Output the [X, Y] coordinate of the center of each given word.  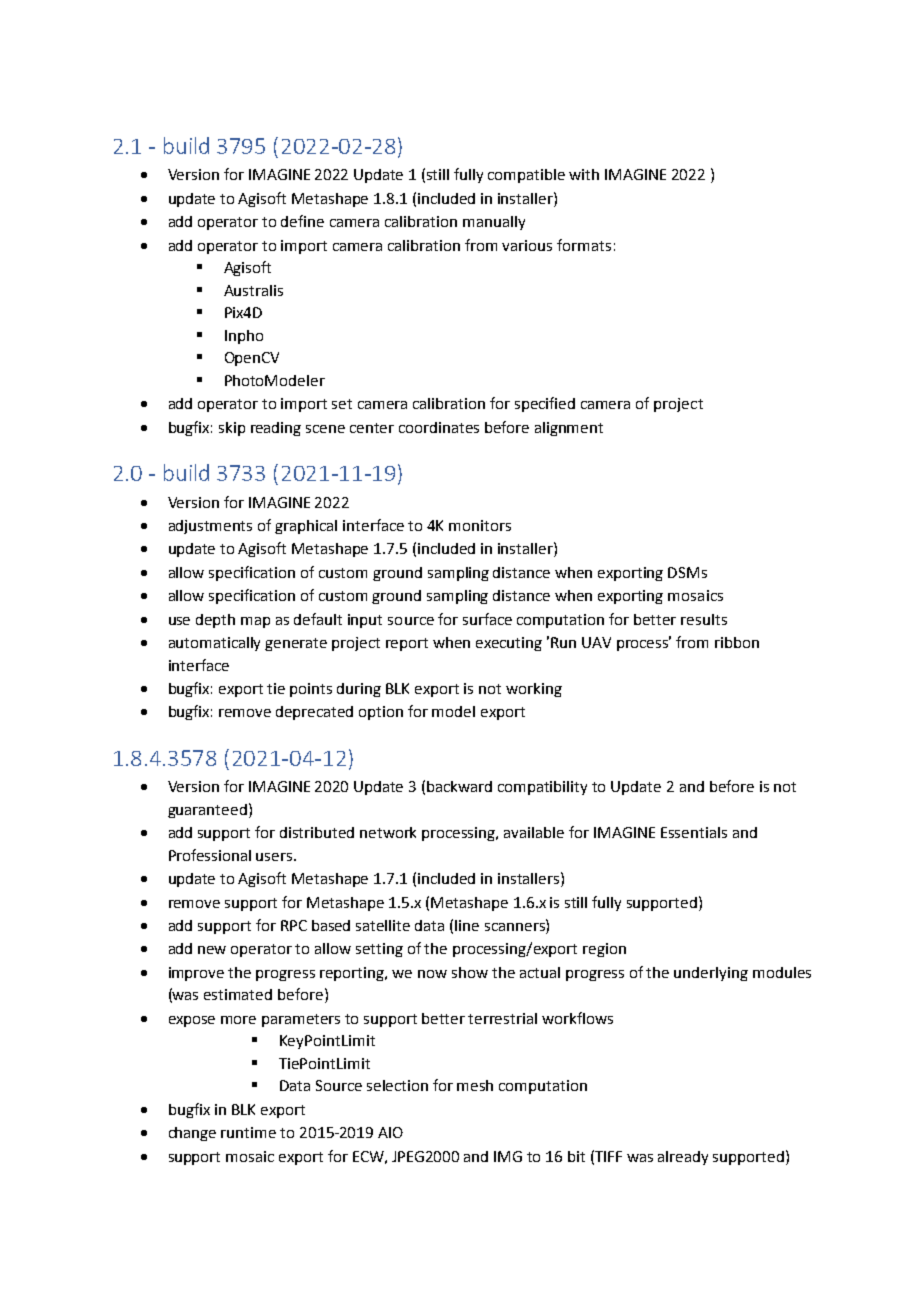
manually [494, 223]
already [683, 1158]
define [302, 221]
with [584, 174]
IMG [508, 1156]
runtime [248, 1132]
